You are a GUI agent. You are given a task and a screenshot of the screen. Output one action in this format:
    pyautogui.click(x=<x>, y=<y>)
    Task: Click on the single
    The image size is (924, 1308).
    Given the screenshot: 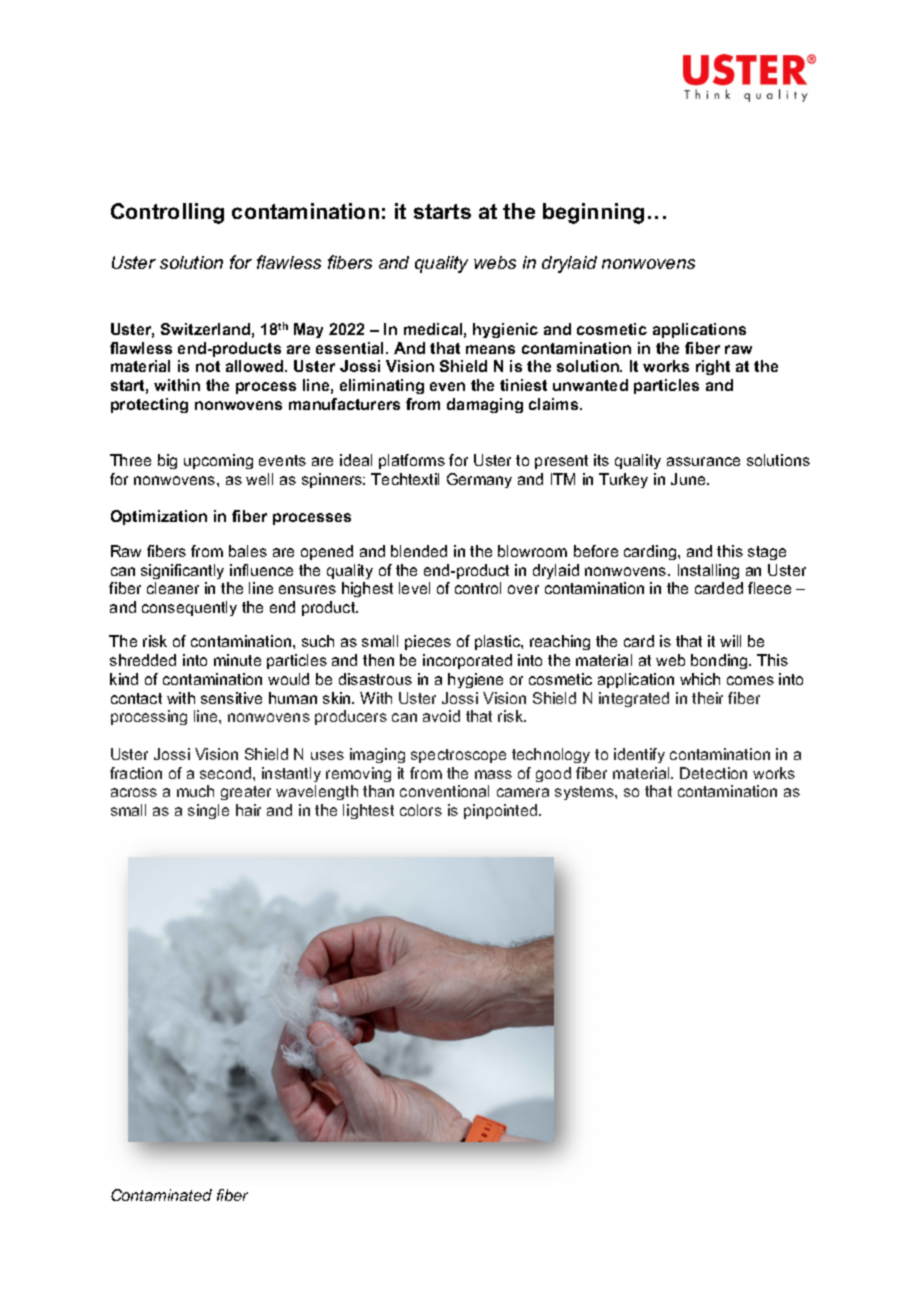 What is the action you would take?
    pyautogui.click(x=208, y=811)
